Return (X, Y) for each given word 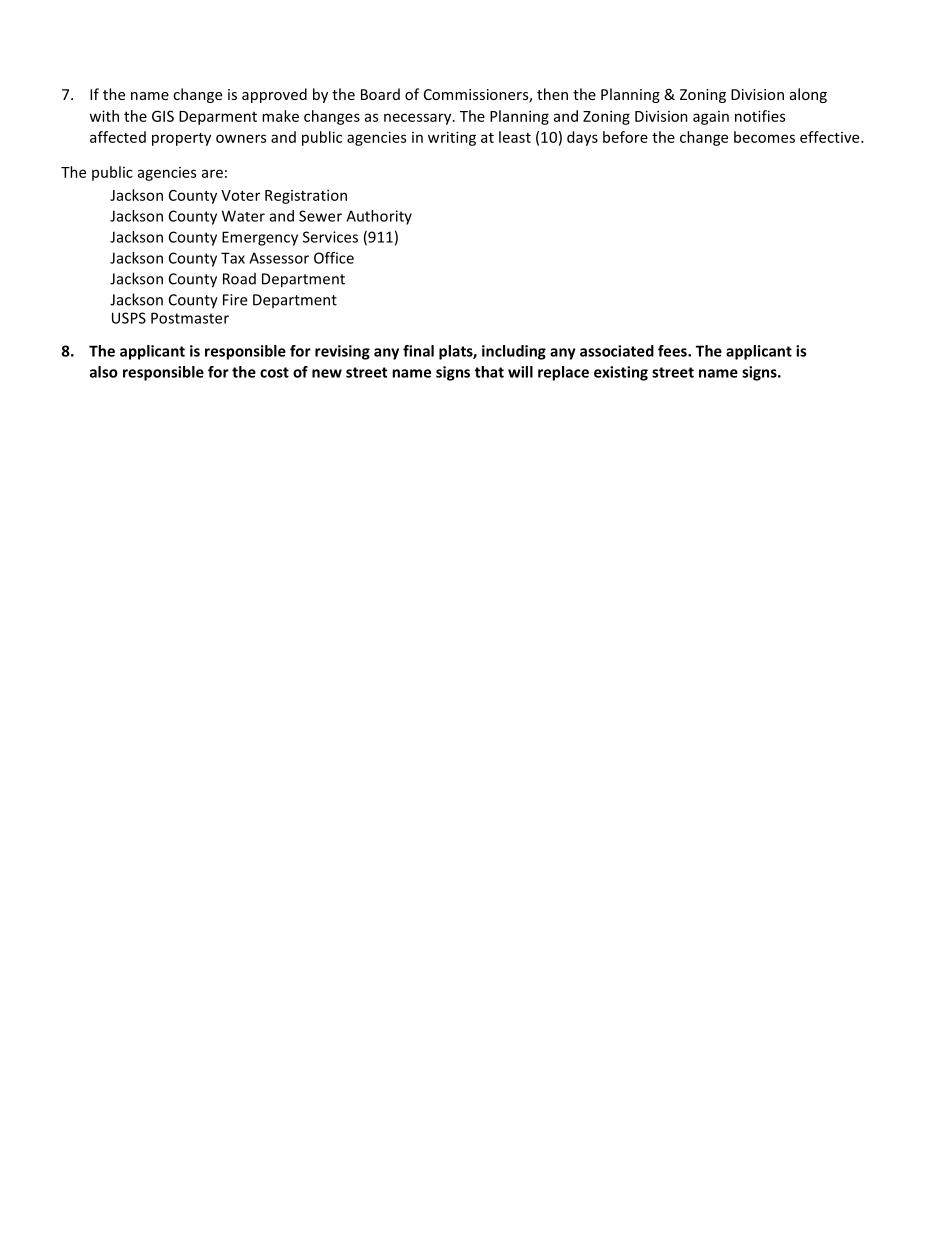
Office (334, 258)
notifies (760, 116)
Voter (240, 195)
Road (239, 279)
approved (274, 95)
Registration (306, 196)
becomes (764, 137)
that (489, 372)
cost (274, 372)
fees (673, 351)
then (552, 94)
